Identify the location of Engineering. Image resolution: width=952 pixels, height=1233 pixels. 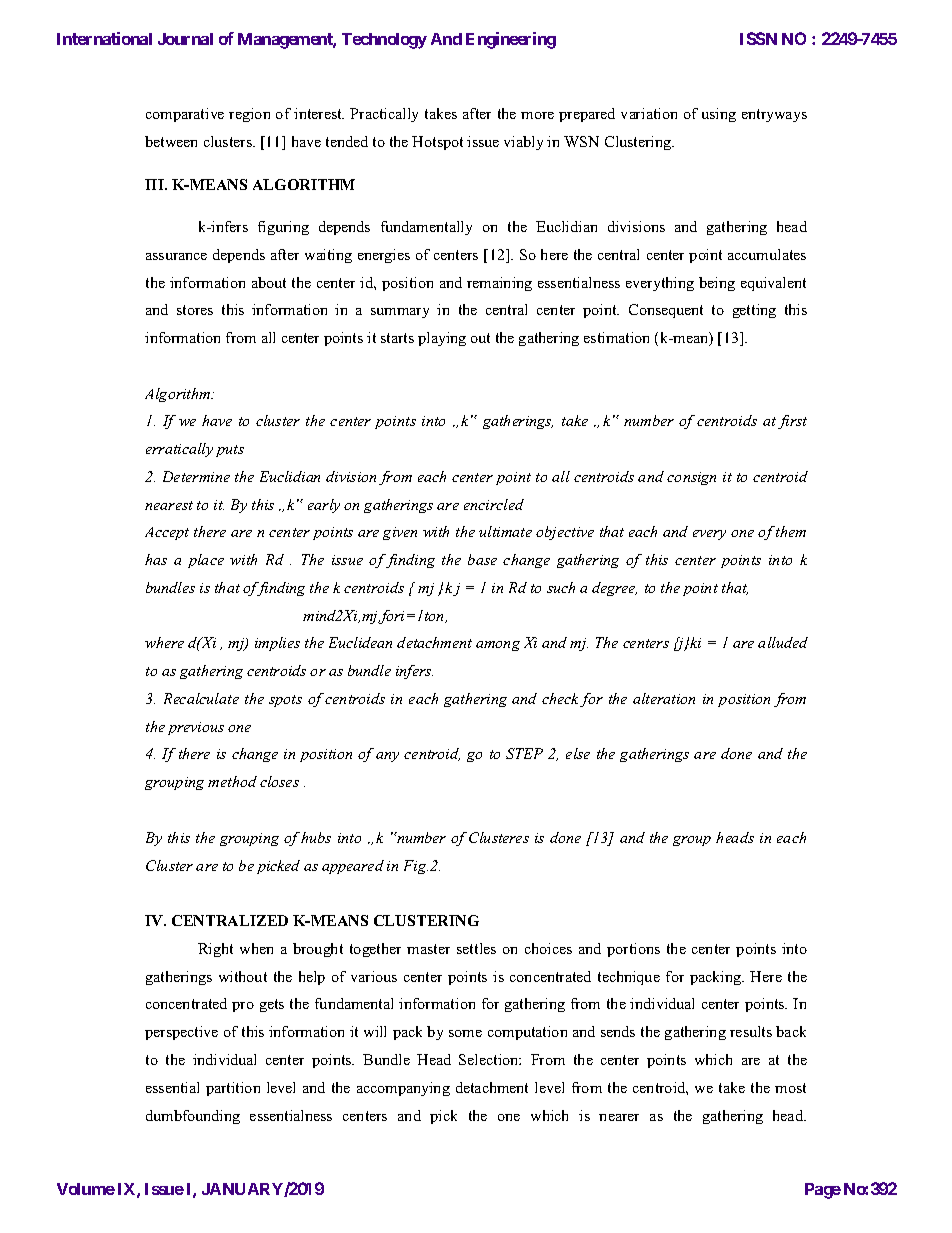
(511, 40).
